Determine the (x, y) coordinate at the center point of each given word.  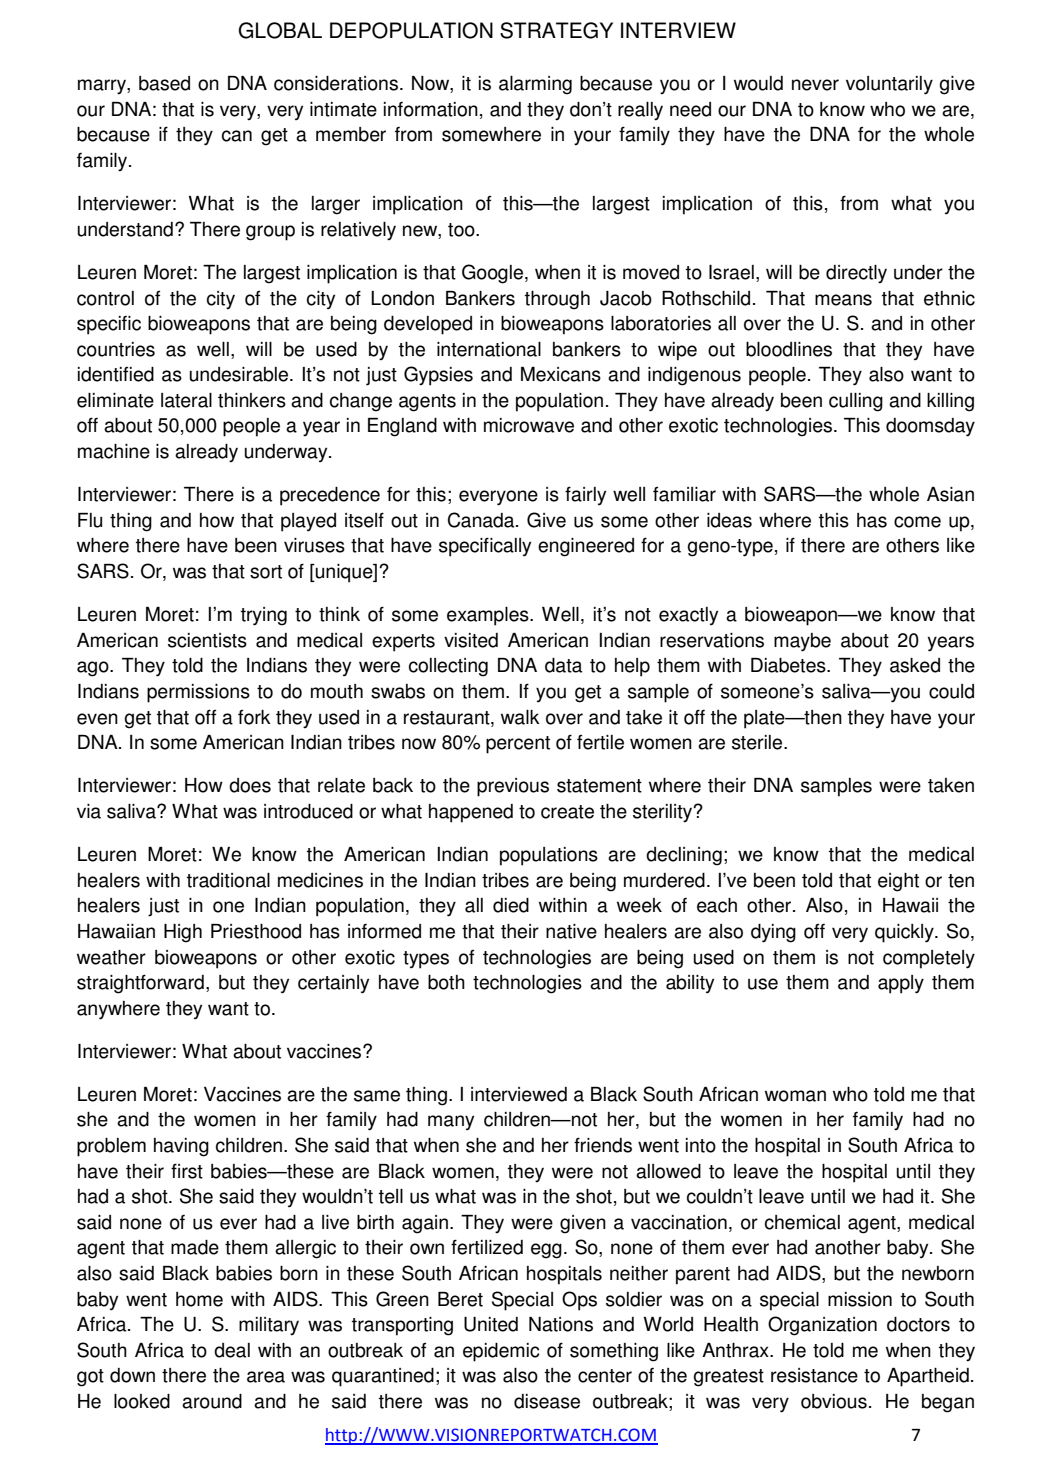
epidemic (501, 1352)
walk (520, 717)
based (164, 83)
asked (915, 665)
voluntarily (889, 85)
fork (254, 717)
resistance (814, 1375)
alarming (535, 85)
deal (232, 1350)
